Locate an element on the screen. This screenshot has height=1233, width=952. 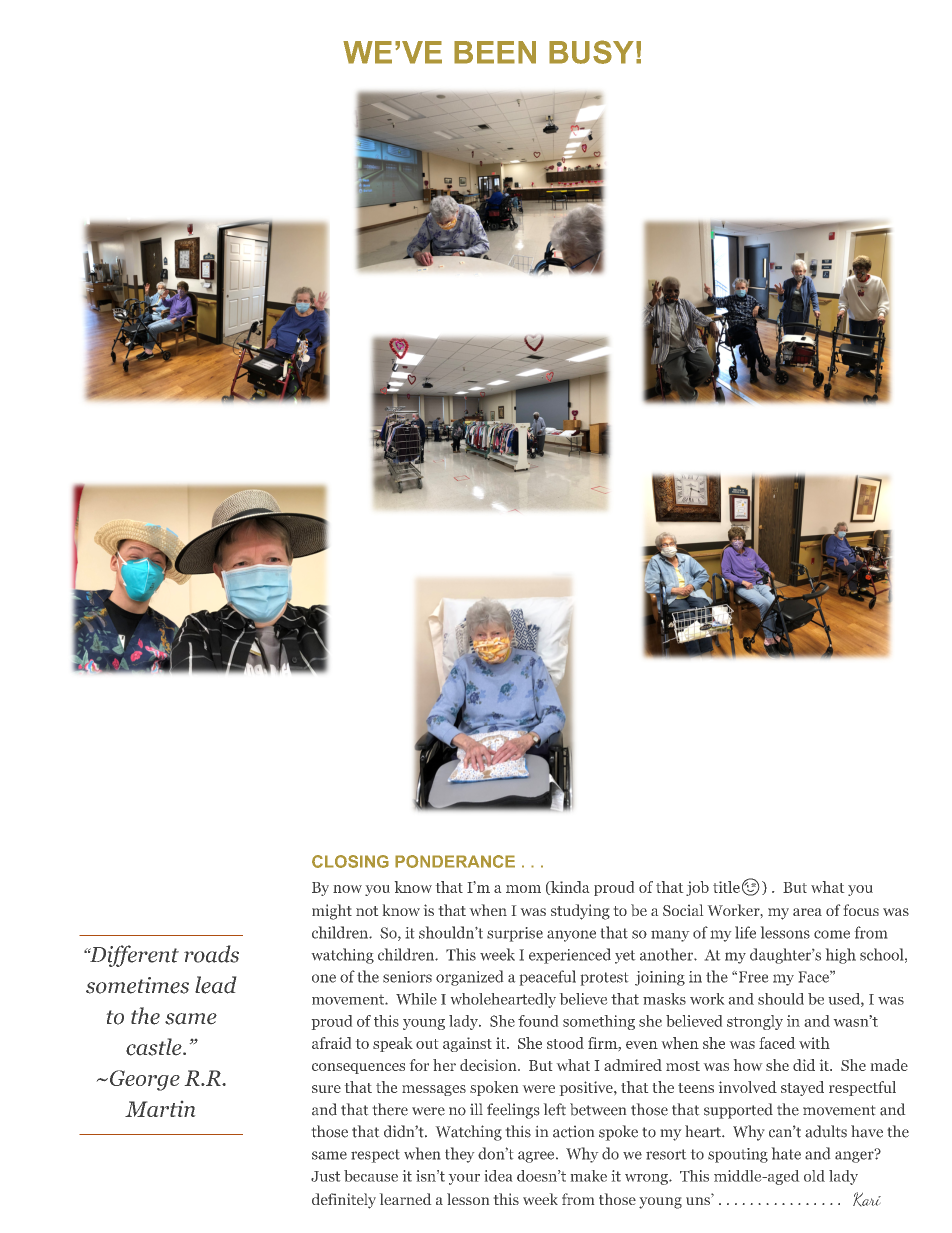
job is located at coordinates (697, 888).
